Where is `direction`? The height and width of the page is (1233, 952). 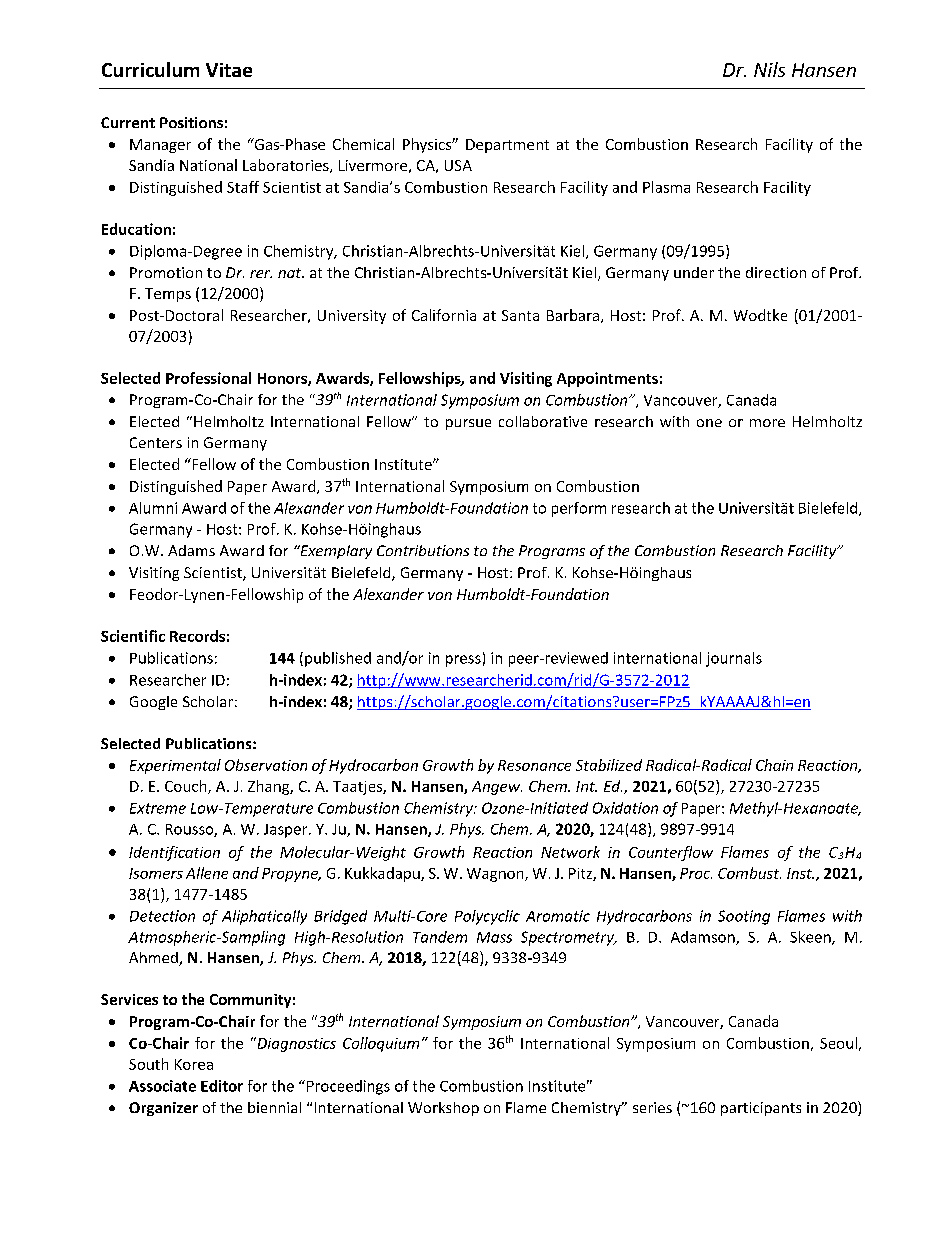
direction is located at coordinates (776, 272).
